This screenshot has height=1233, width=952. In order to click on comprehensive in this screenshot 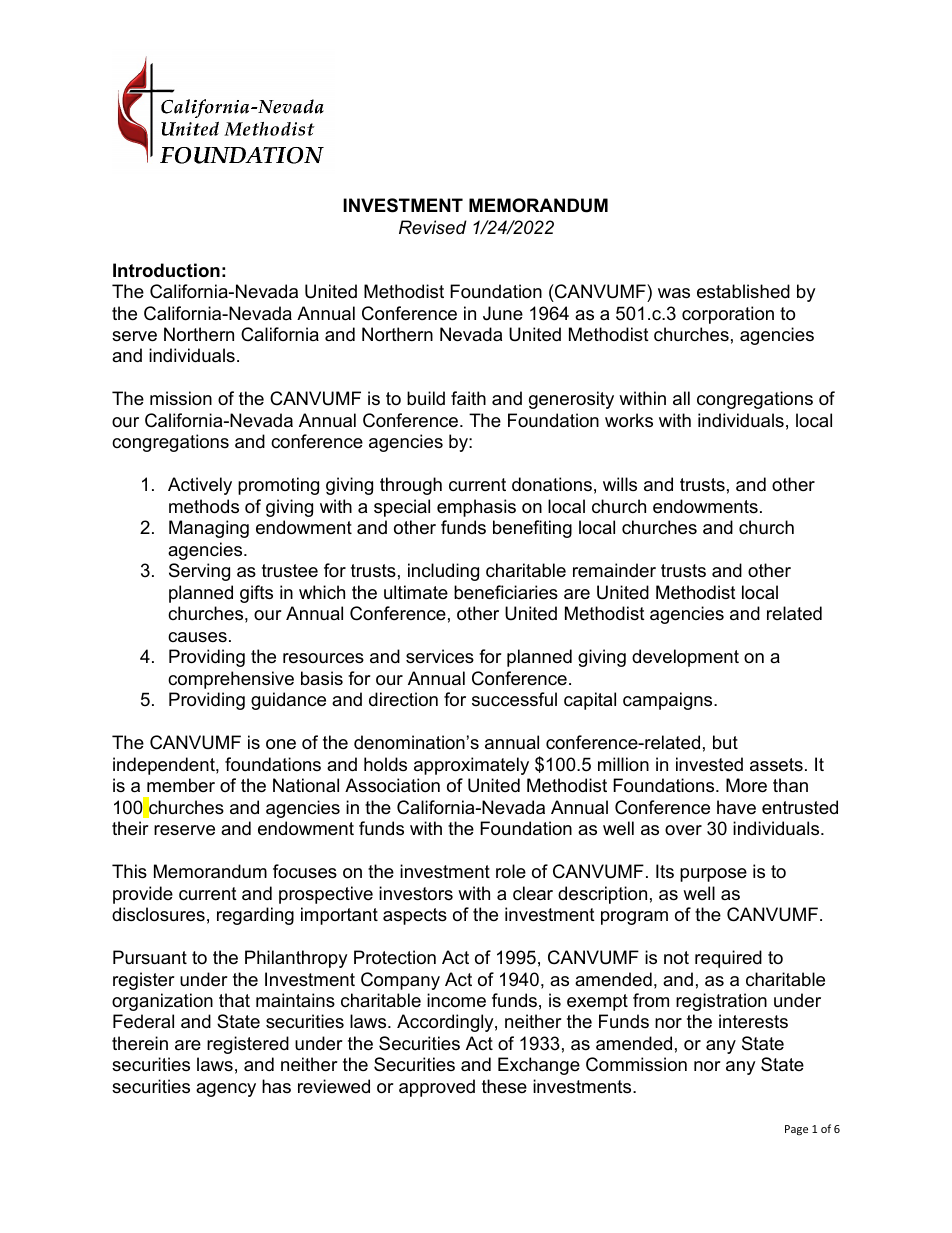, I will do `click(231, 680)`.
